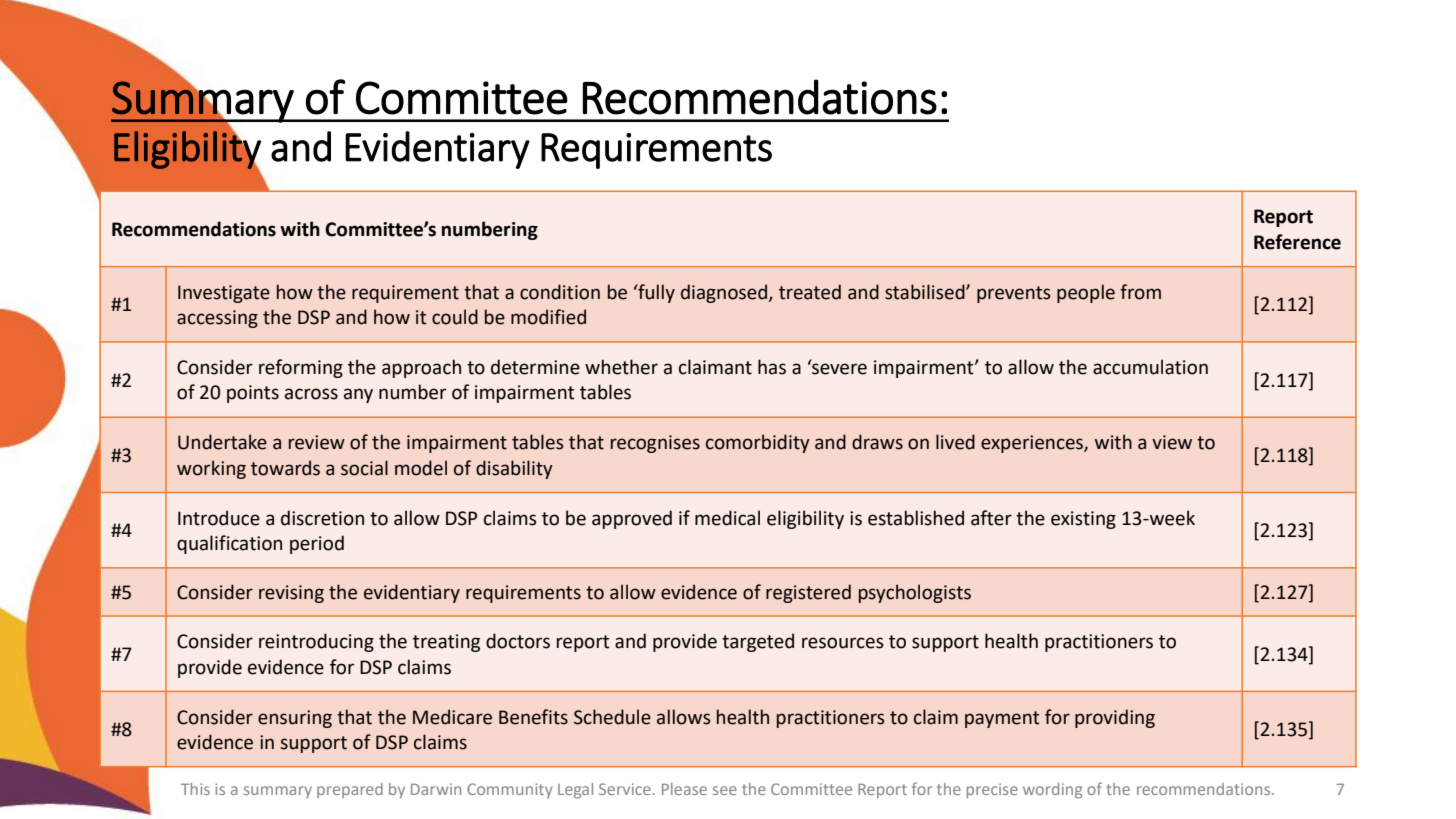  I want to click on revising, so click(291, 594).
